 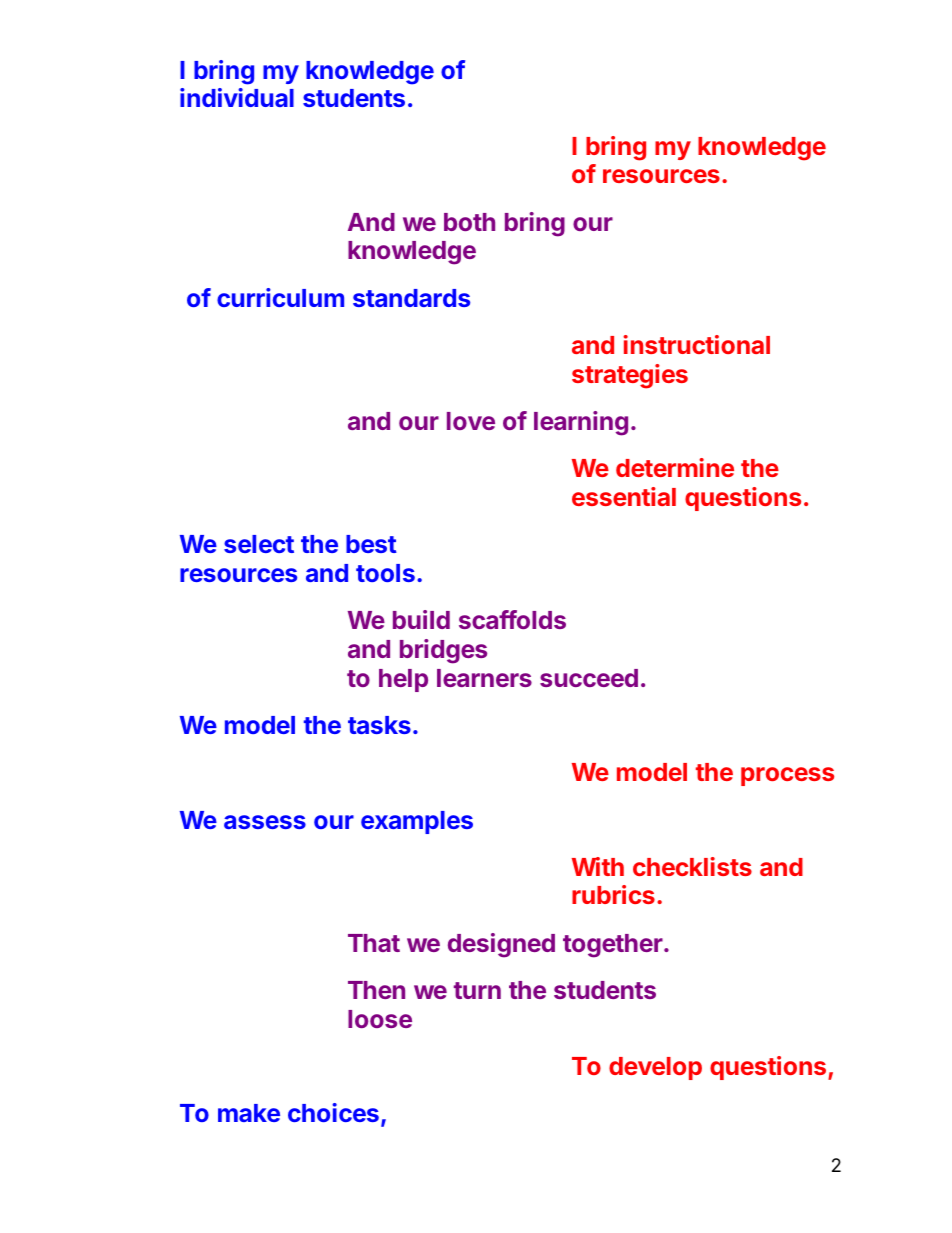 I want to click on essential, so click(x=624, y=496).
